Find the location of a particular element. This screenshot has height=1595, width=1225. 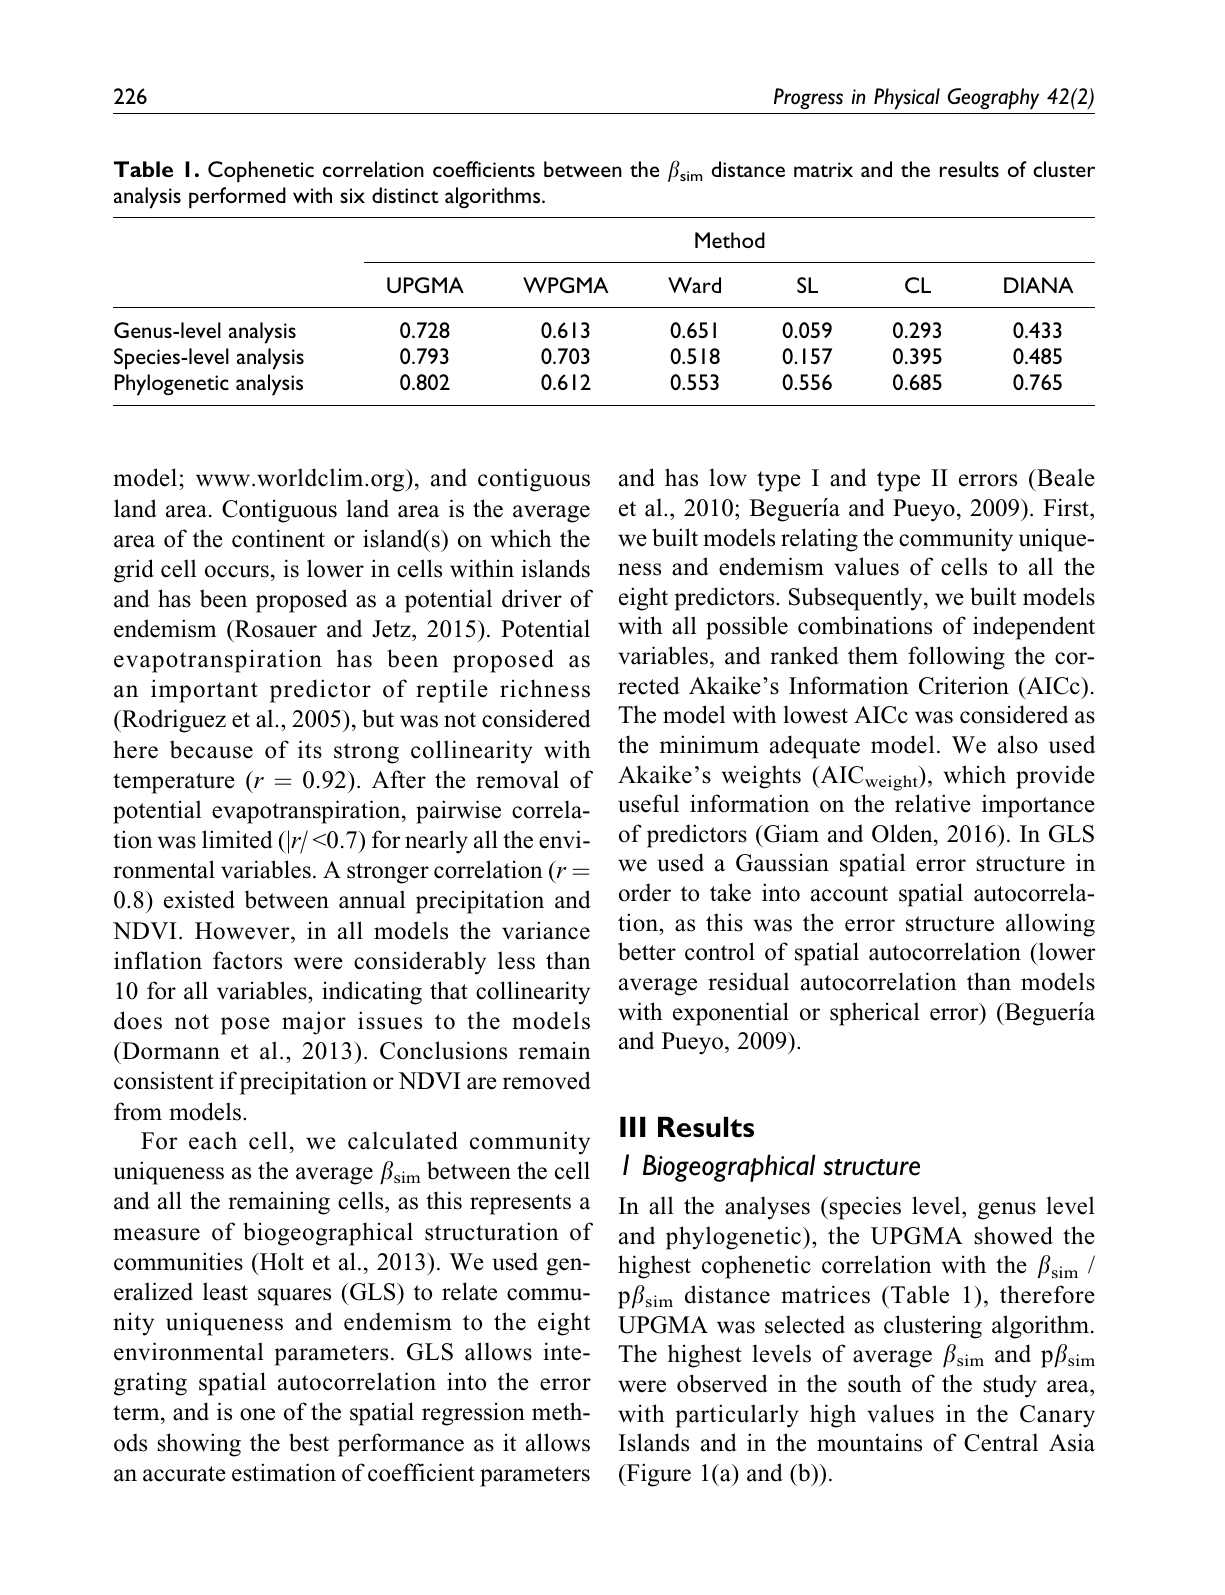

best is located at coordinates (309, 1442).
